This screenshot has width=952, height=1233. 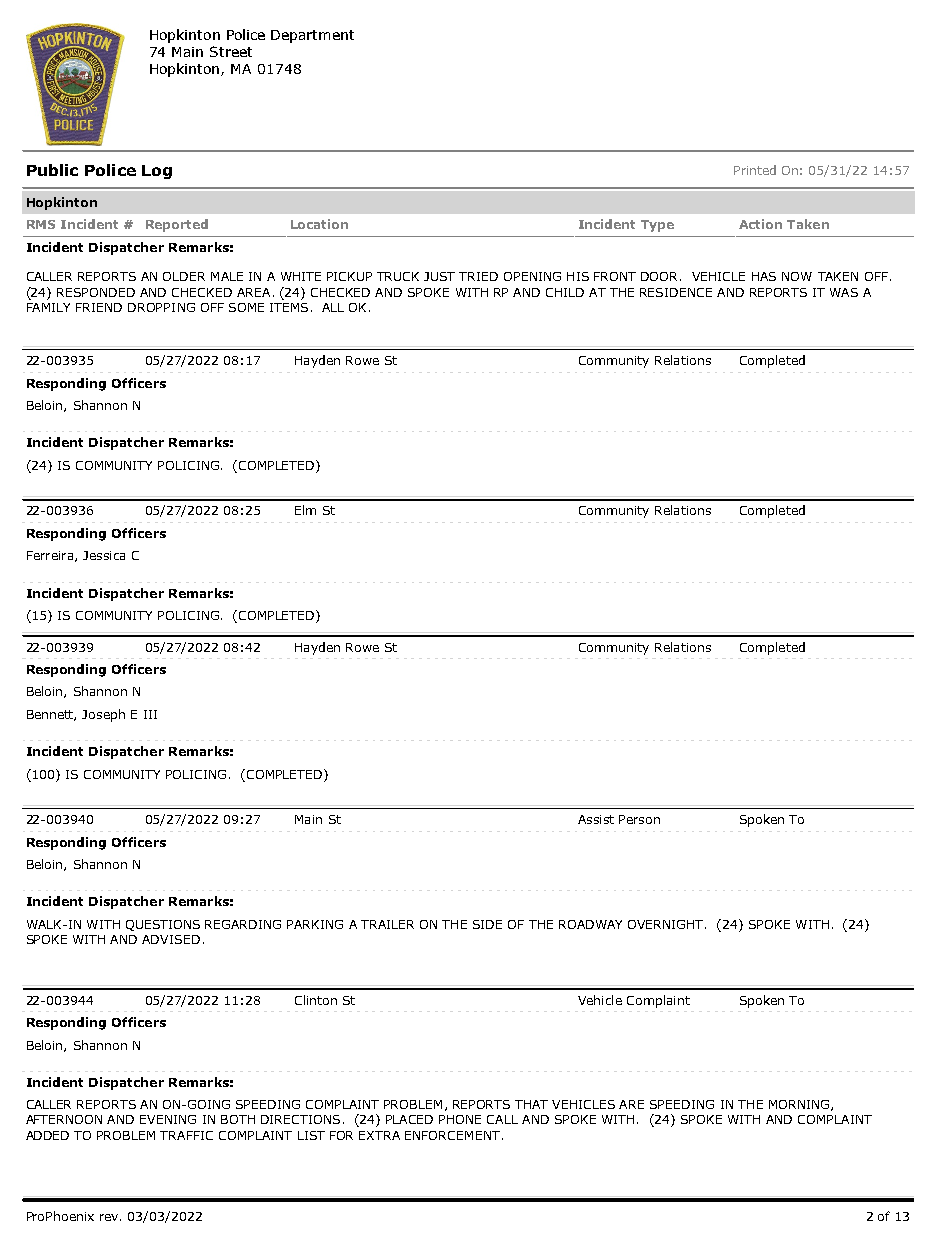 I want to click on III, so click(x=150, y=714).
